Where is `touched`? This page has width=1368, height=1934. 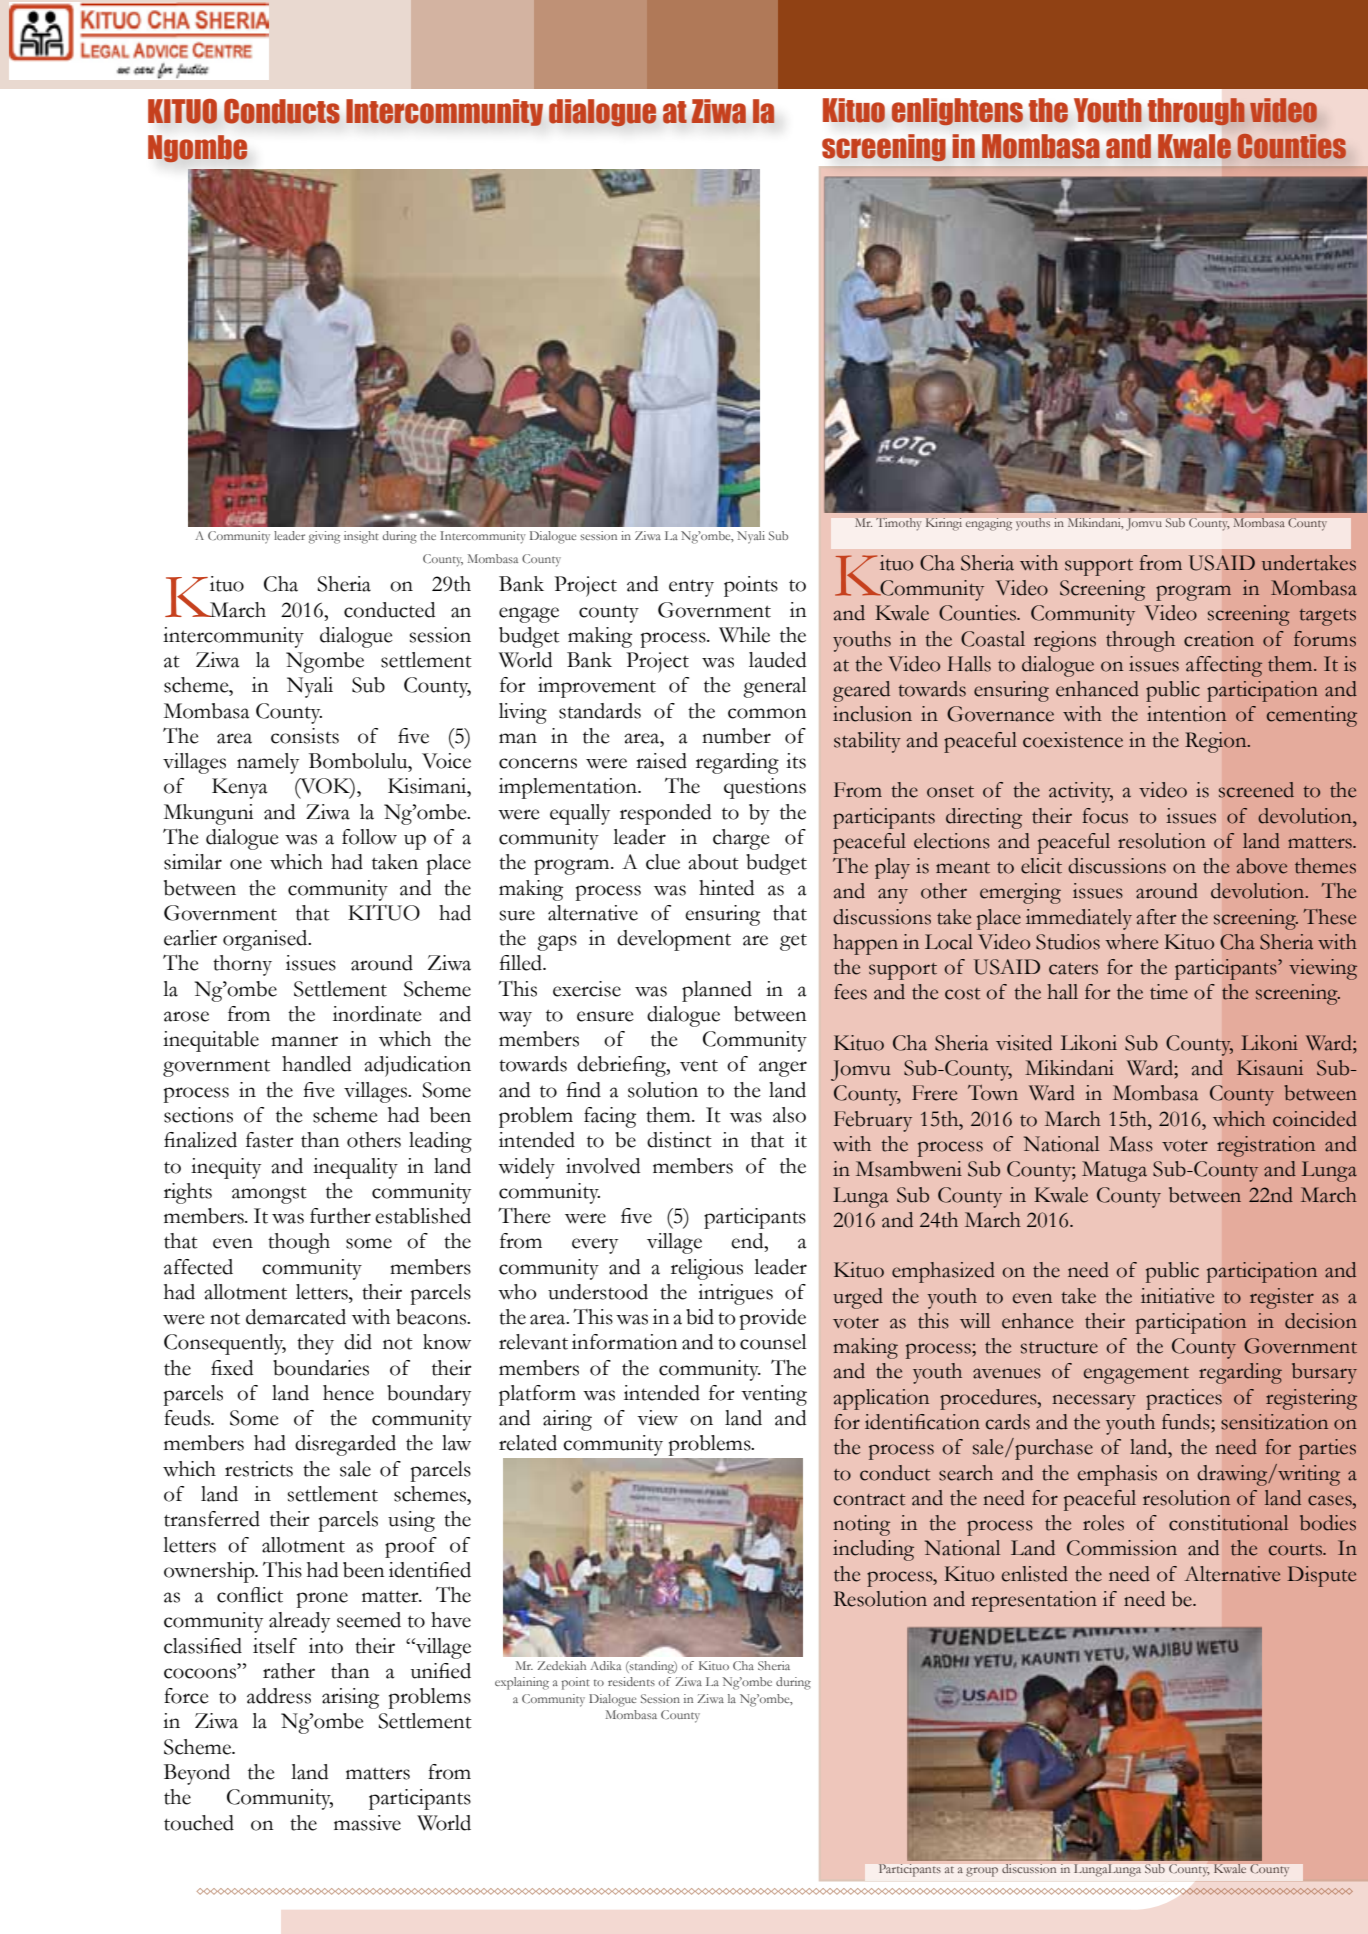
touched is located at coordinates (199, 1823).
